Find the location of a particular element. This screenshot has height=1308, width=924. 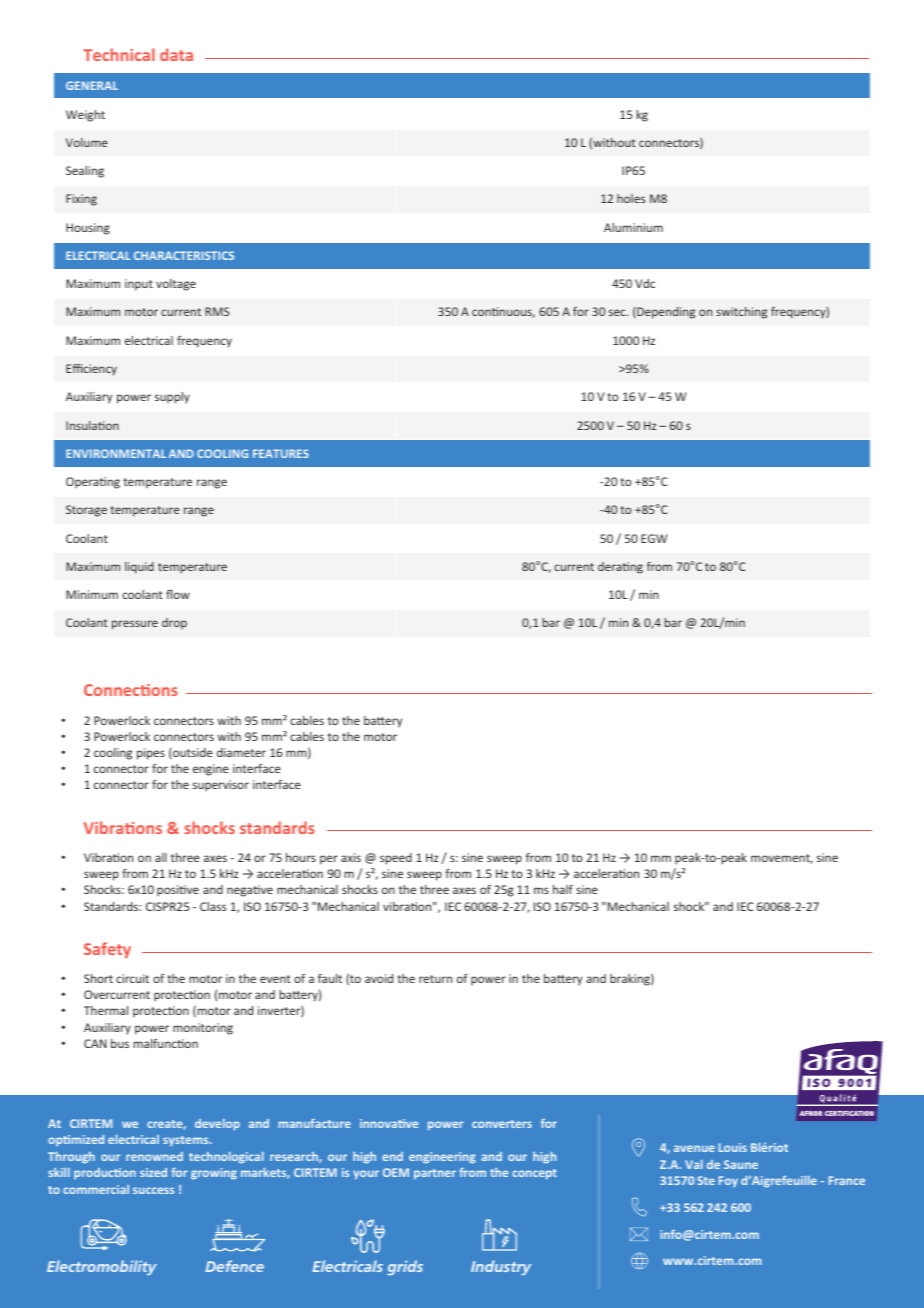

pressure is located at coordinates (135, 625).
